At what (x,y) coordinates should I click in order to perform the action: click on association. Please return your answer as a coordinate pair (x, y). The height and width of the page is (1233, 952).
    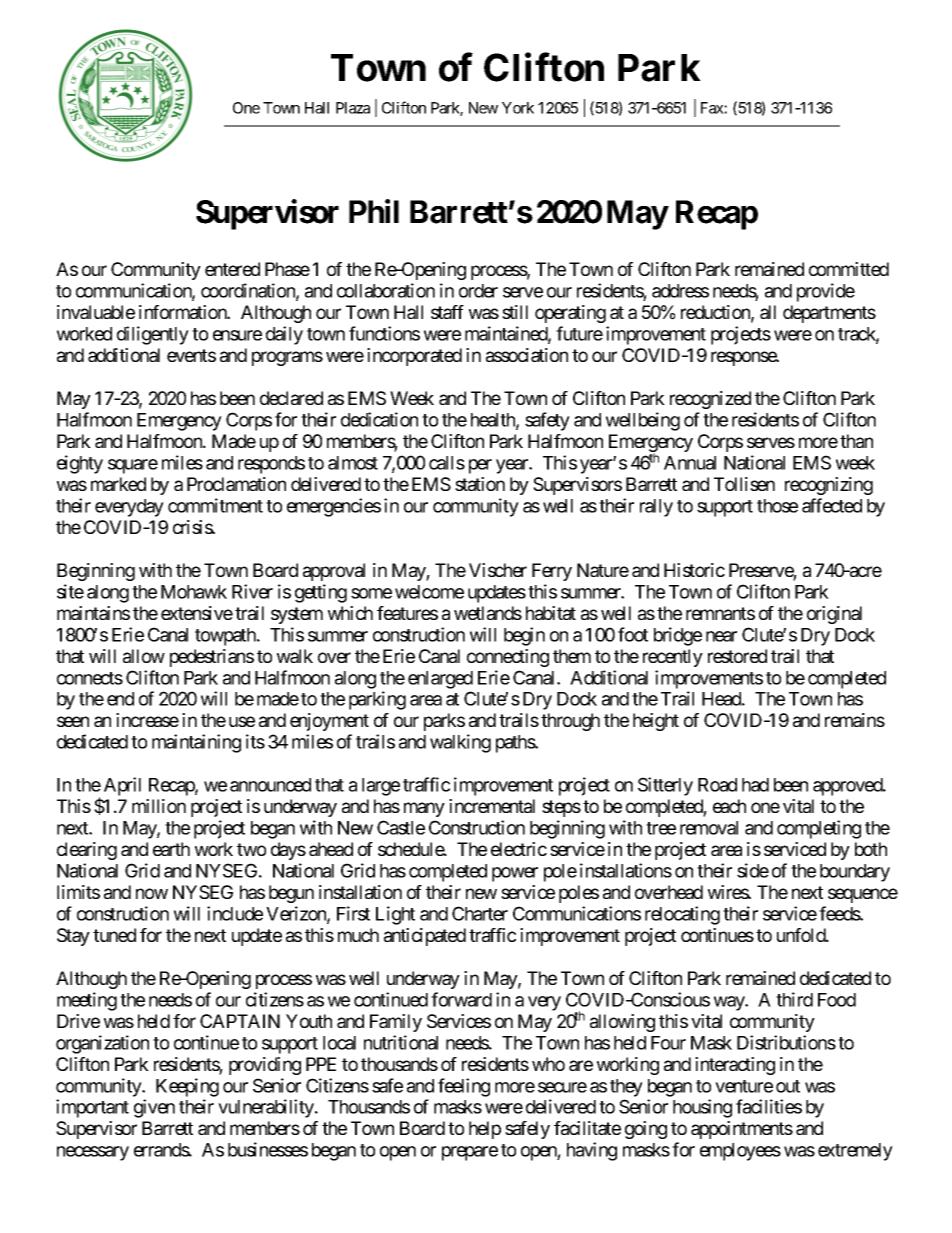
    Looking at the image, I should click on (527, 355).
